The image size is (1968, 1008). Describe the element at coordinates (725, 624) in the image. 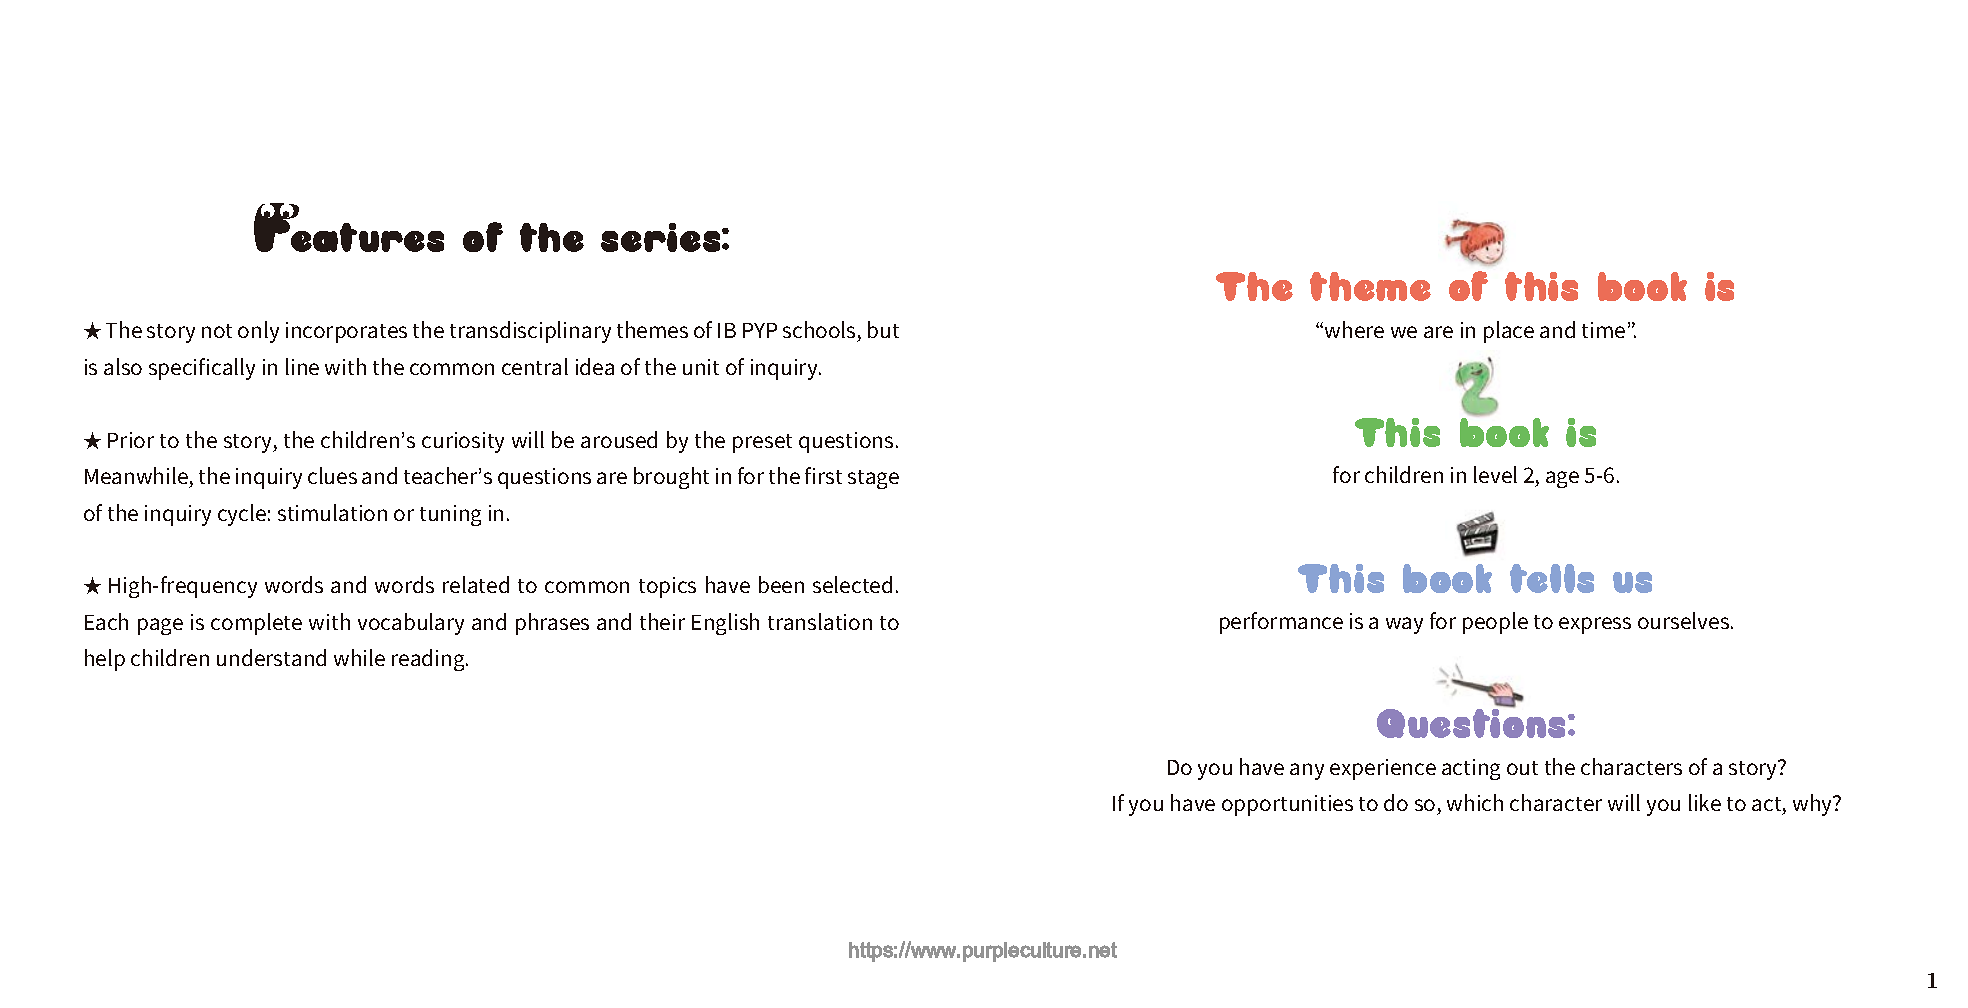

I see `English` at that location.
